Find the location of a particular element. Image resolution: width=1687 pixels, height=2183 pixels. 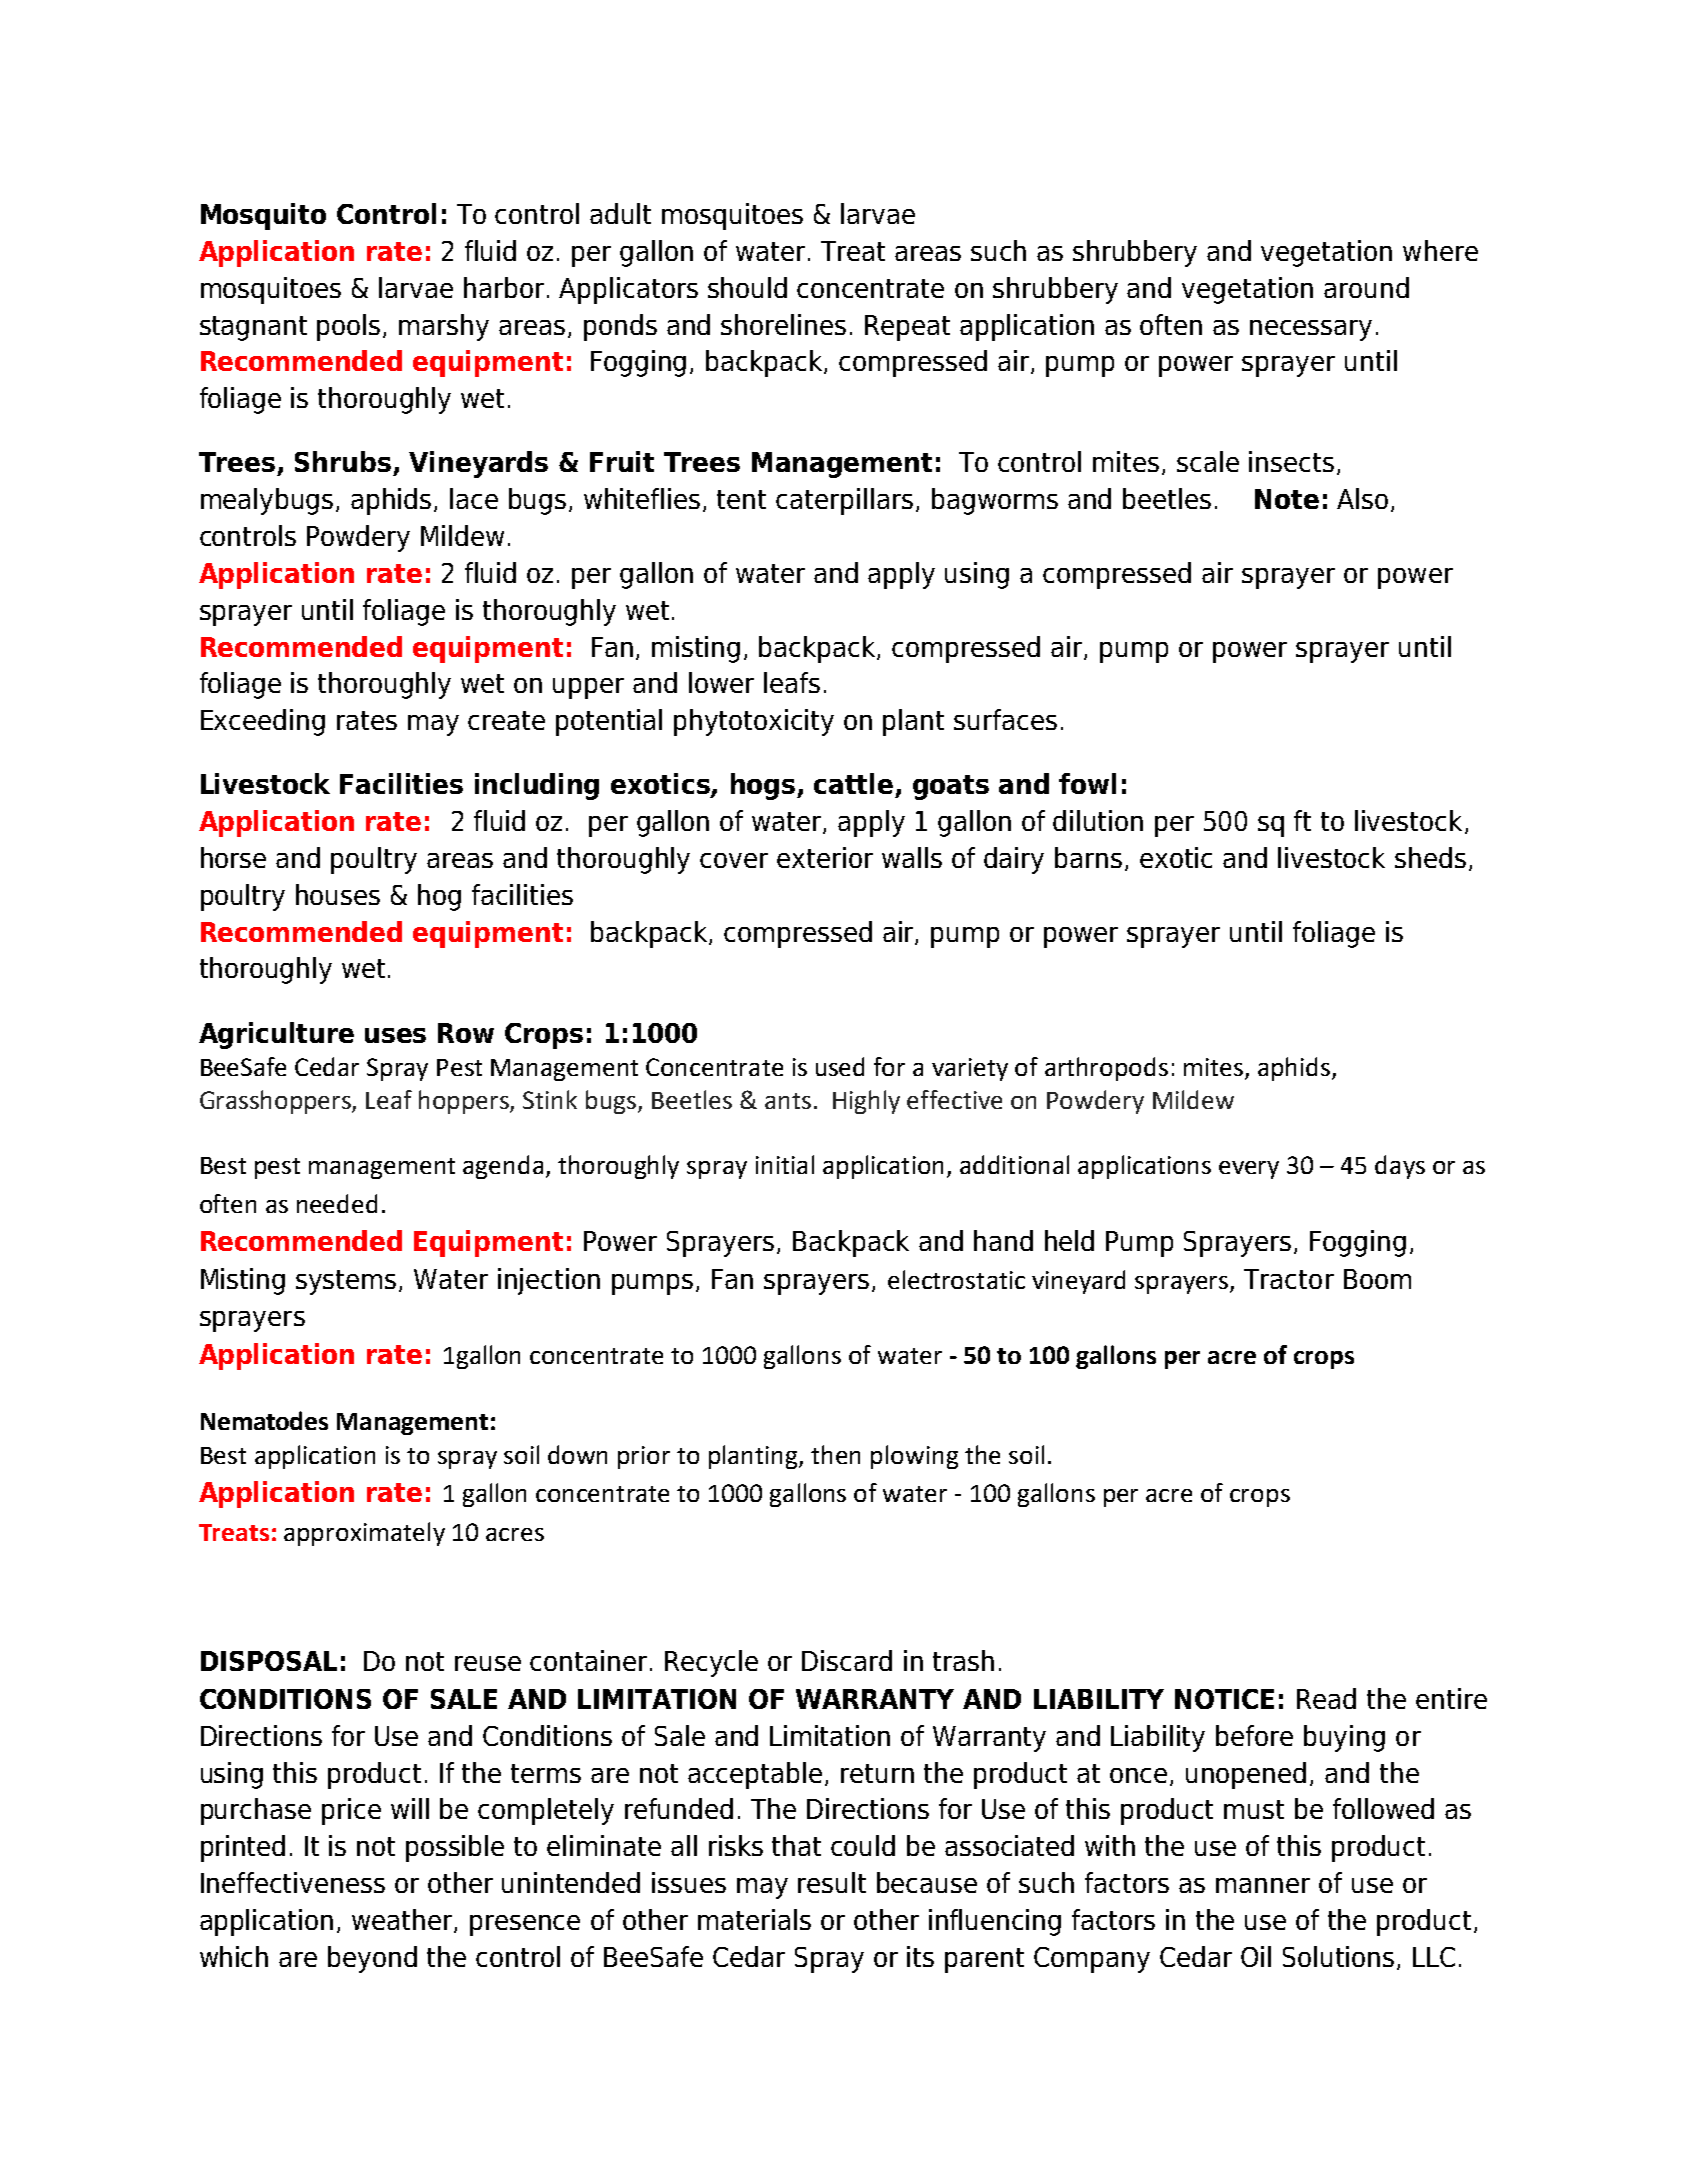

pools is located at coordinates (350, 327).
